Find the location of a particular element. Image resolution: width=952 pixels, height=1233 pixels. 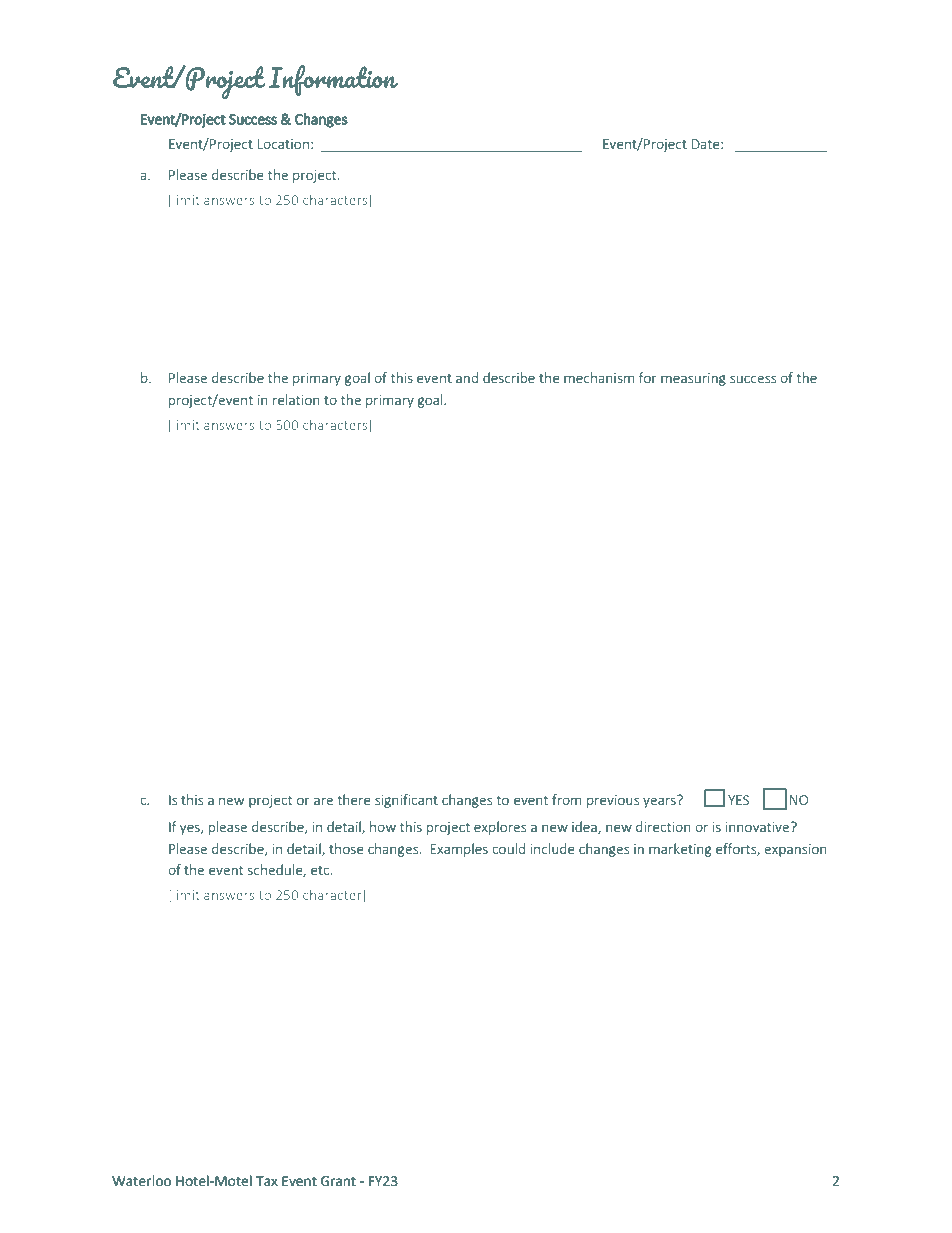

Tax is located at coordinates (267, 1181).
